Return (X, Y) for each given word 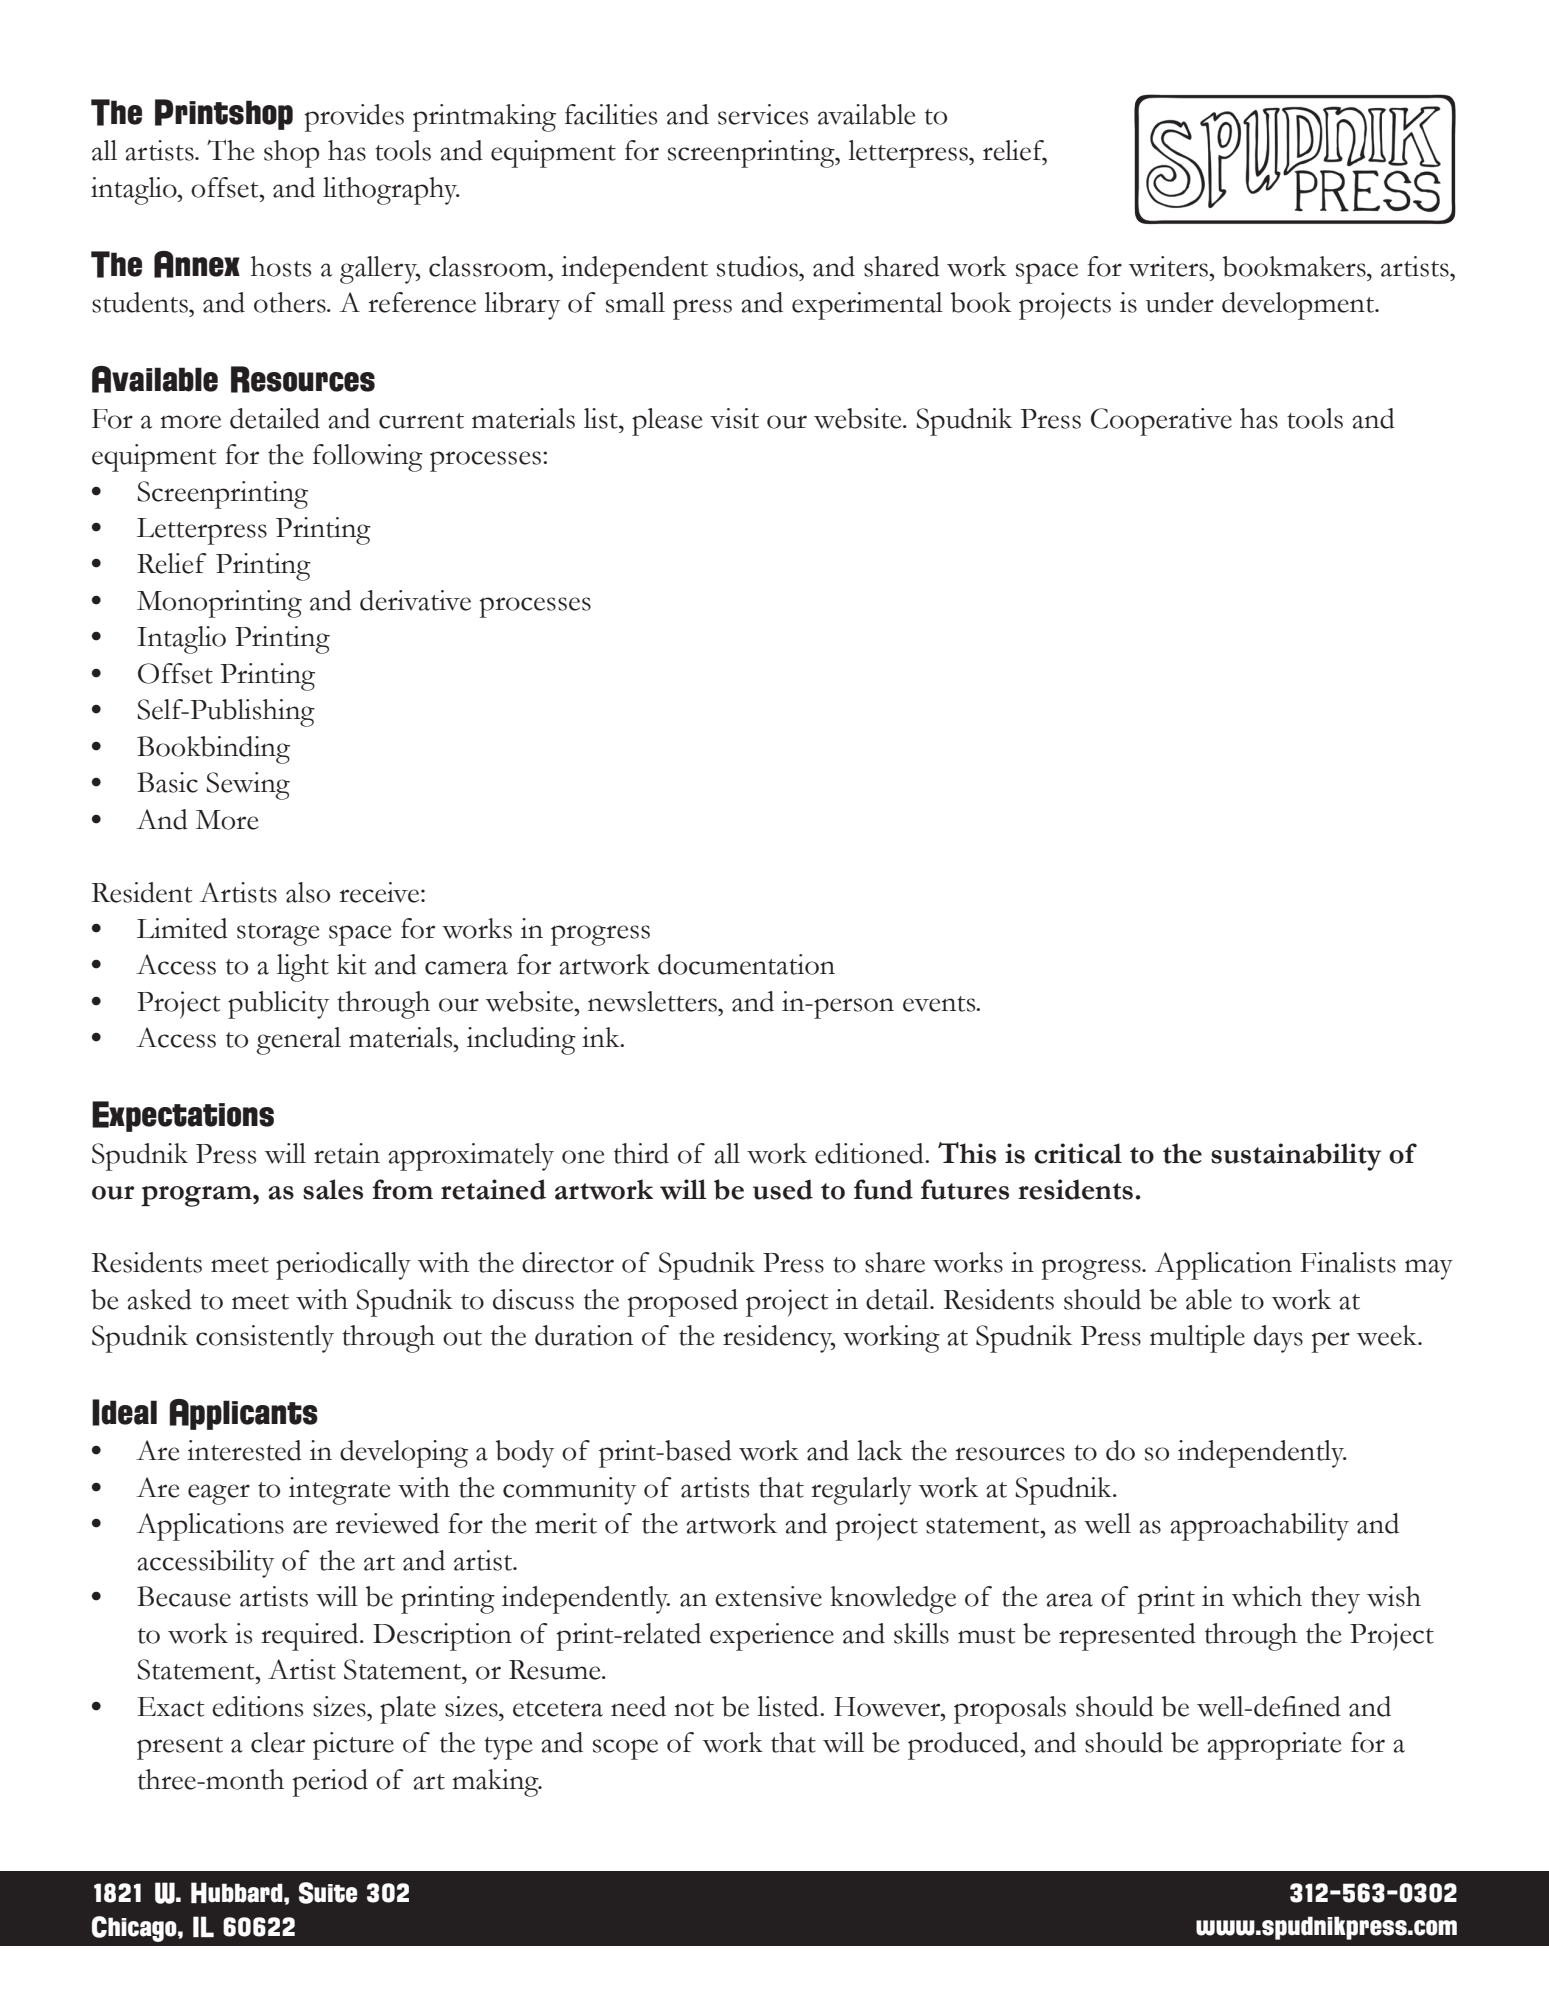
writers (1170, 266)
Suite (328, 1893)
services (763, 114)
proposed (683, 1303)
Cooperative (1161, 422)
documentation (746, 964)
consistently (265, 1339)
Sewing (248, 786)
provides (354, 118)
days (1278, 1339)
